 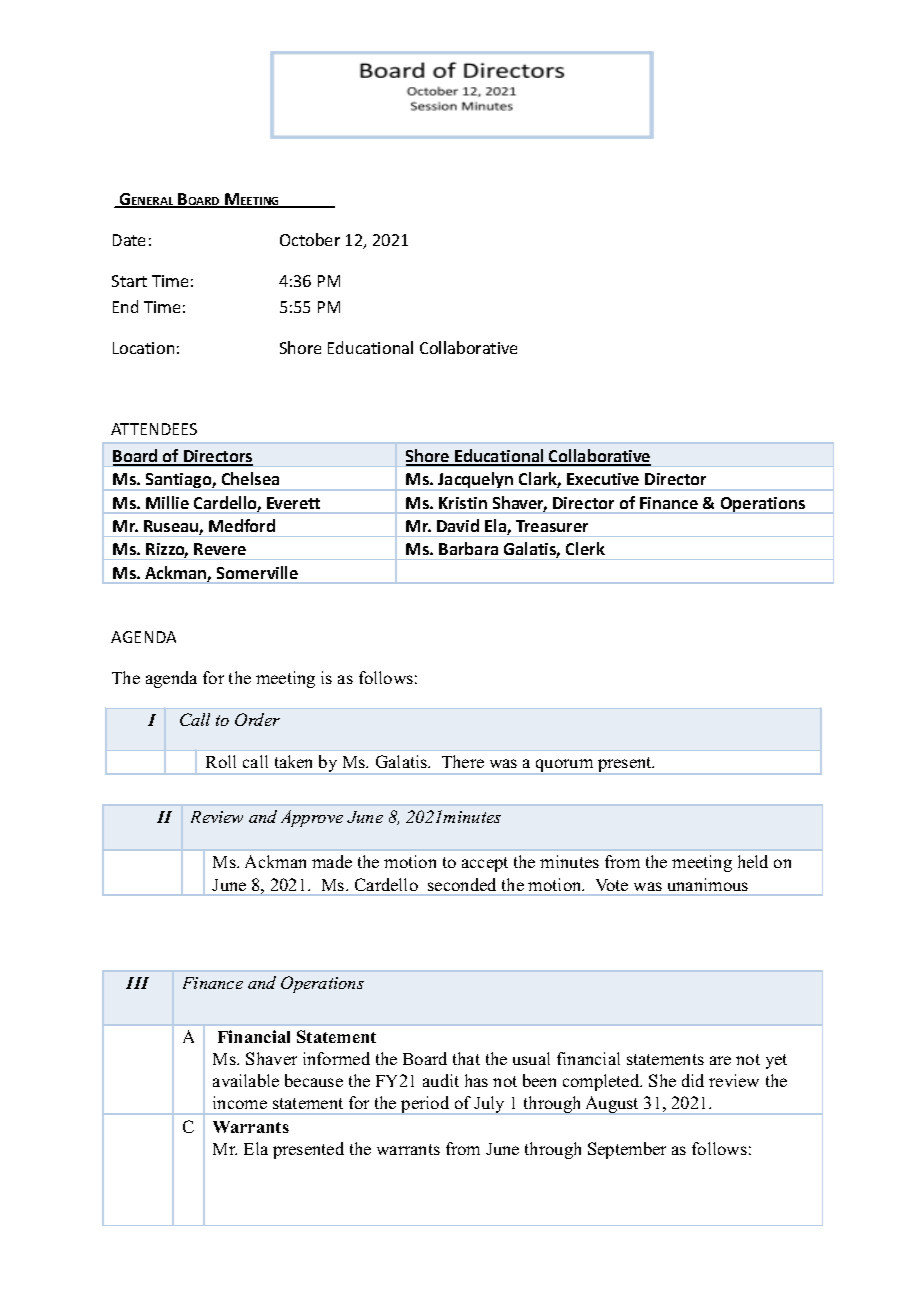 I want to click on October, so click(x=310, y=239).
